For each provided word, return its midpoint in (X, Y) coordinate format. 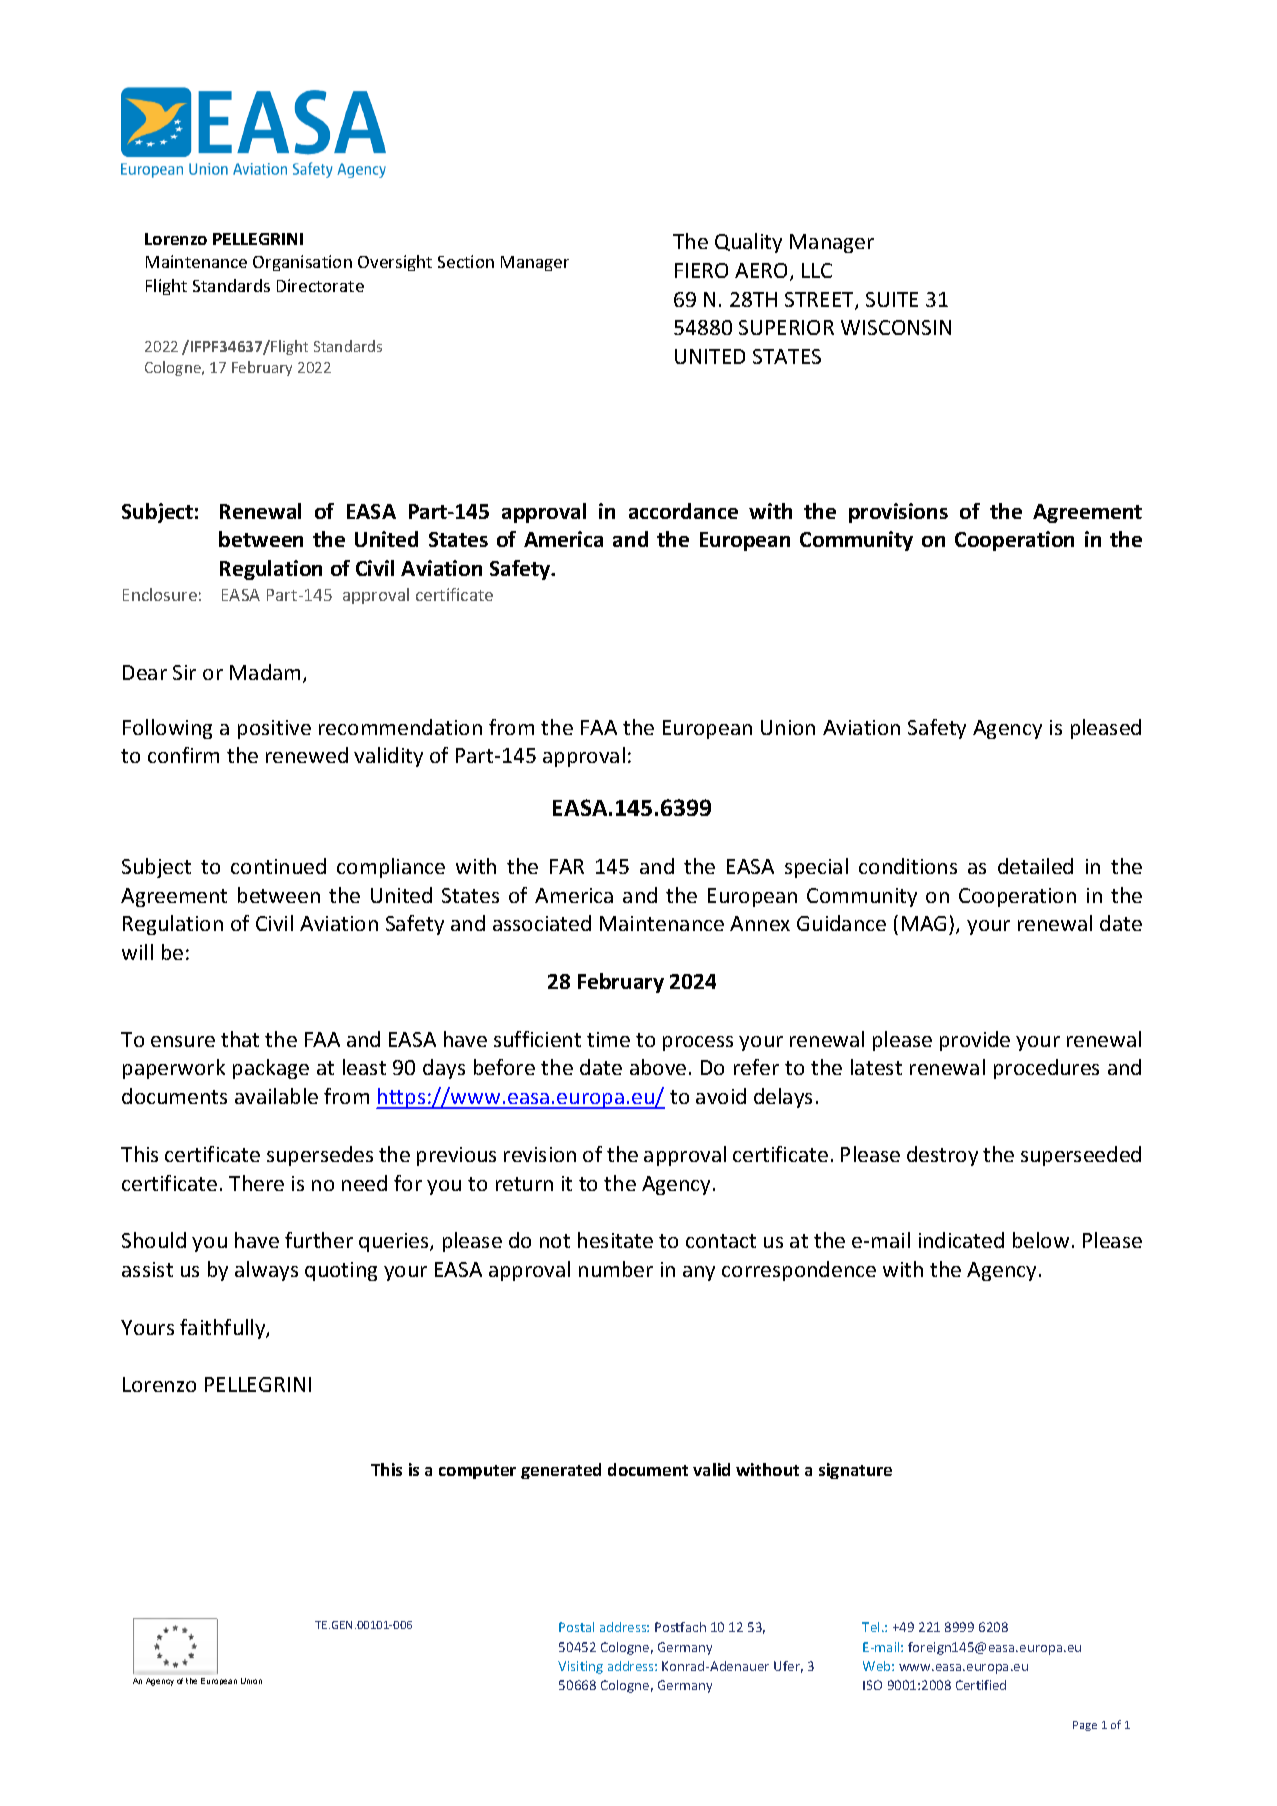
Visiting (580, 1667)
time (608, 1039)
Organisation (302, 263)
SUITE (892, 299)
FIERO (701, 270)
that (240, 1039)
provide (975, 1041)
